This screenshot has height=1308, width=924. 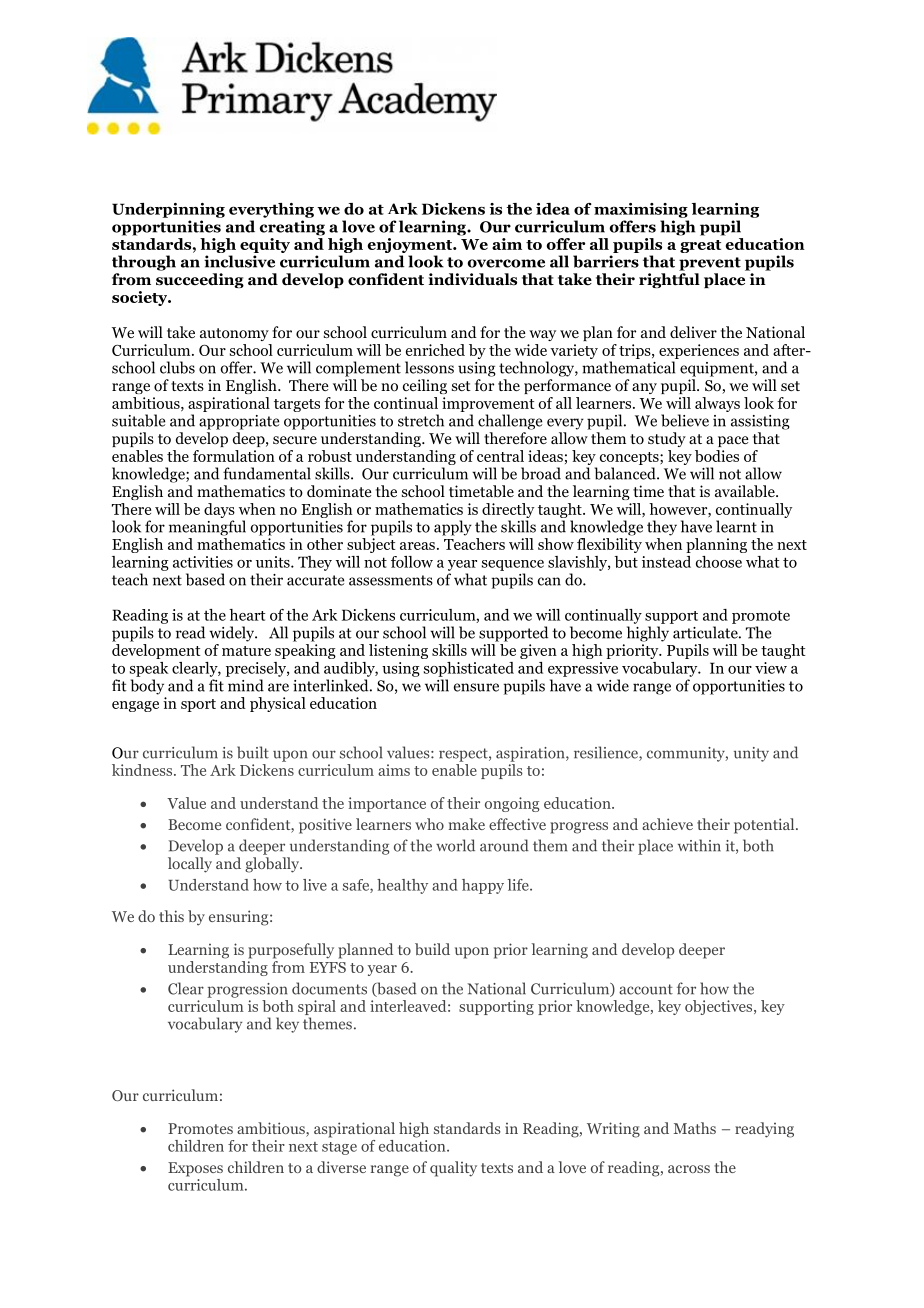 What do you see at coordinates (411, 245) in the screenshot?
I see `enjoyment` at bounding box center [411, 245].
